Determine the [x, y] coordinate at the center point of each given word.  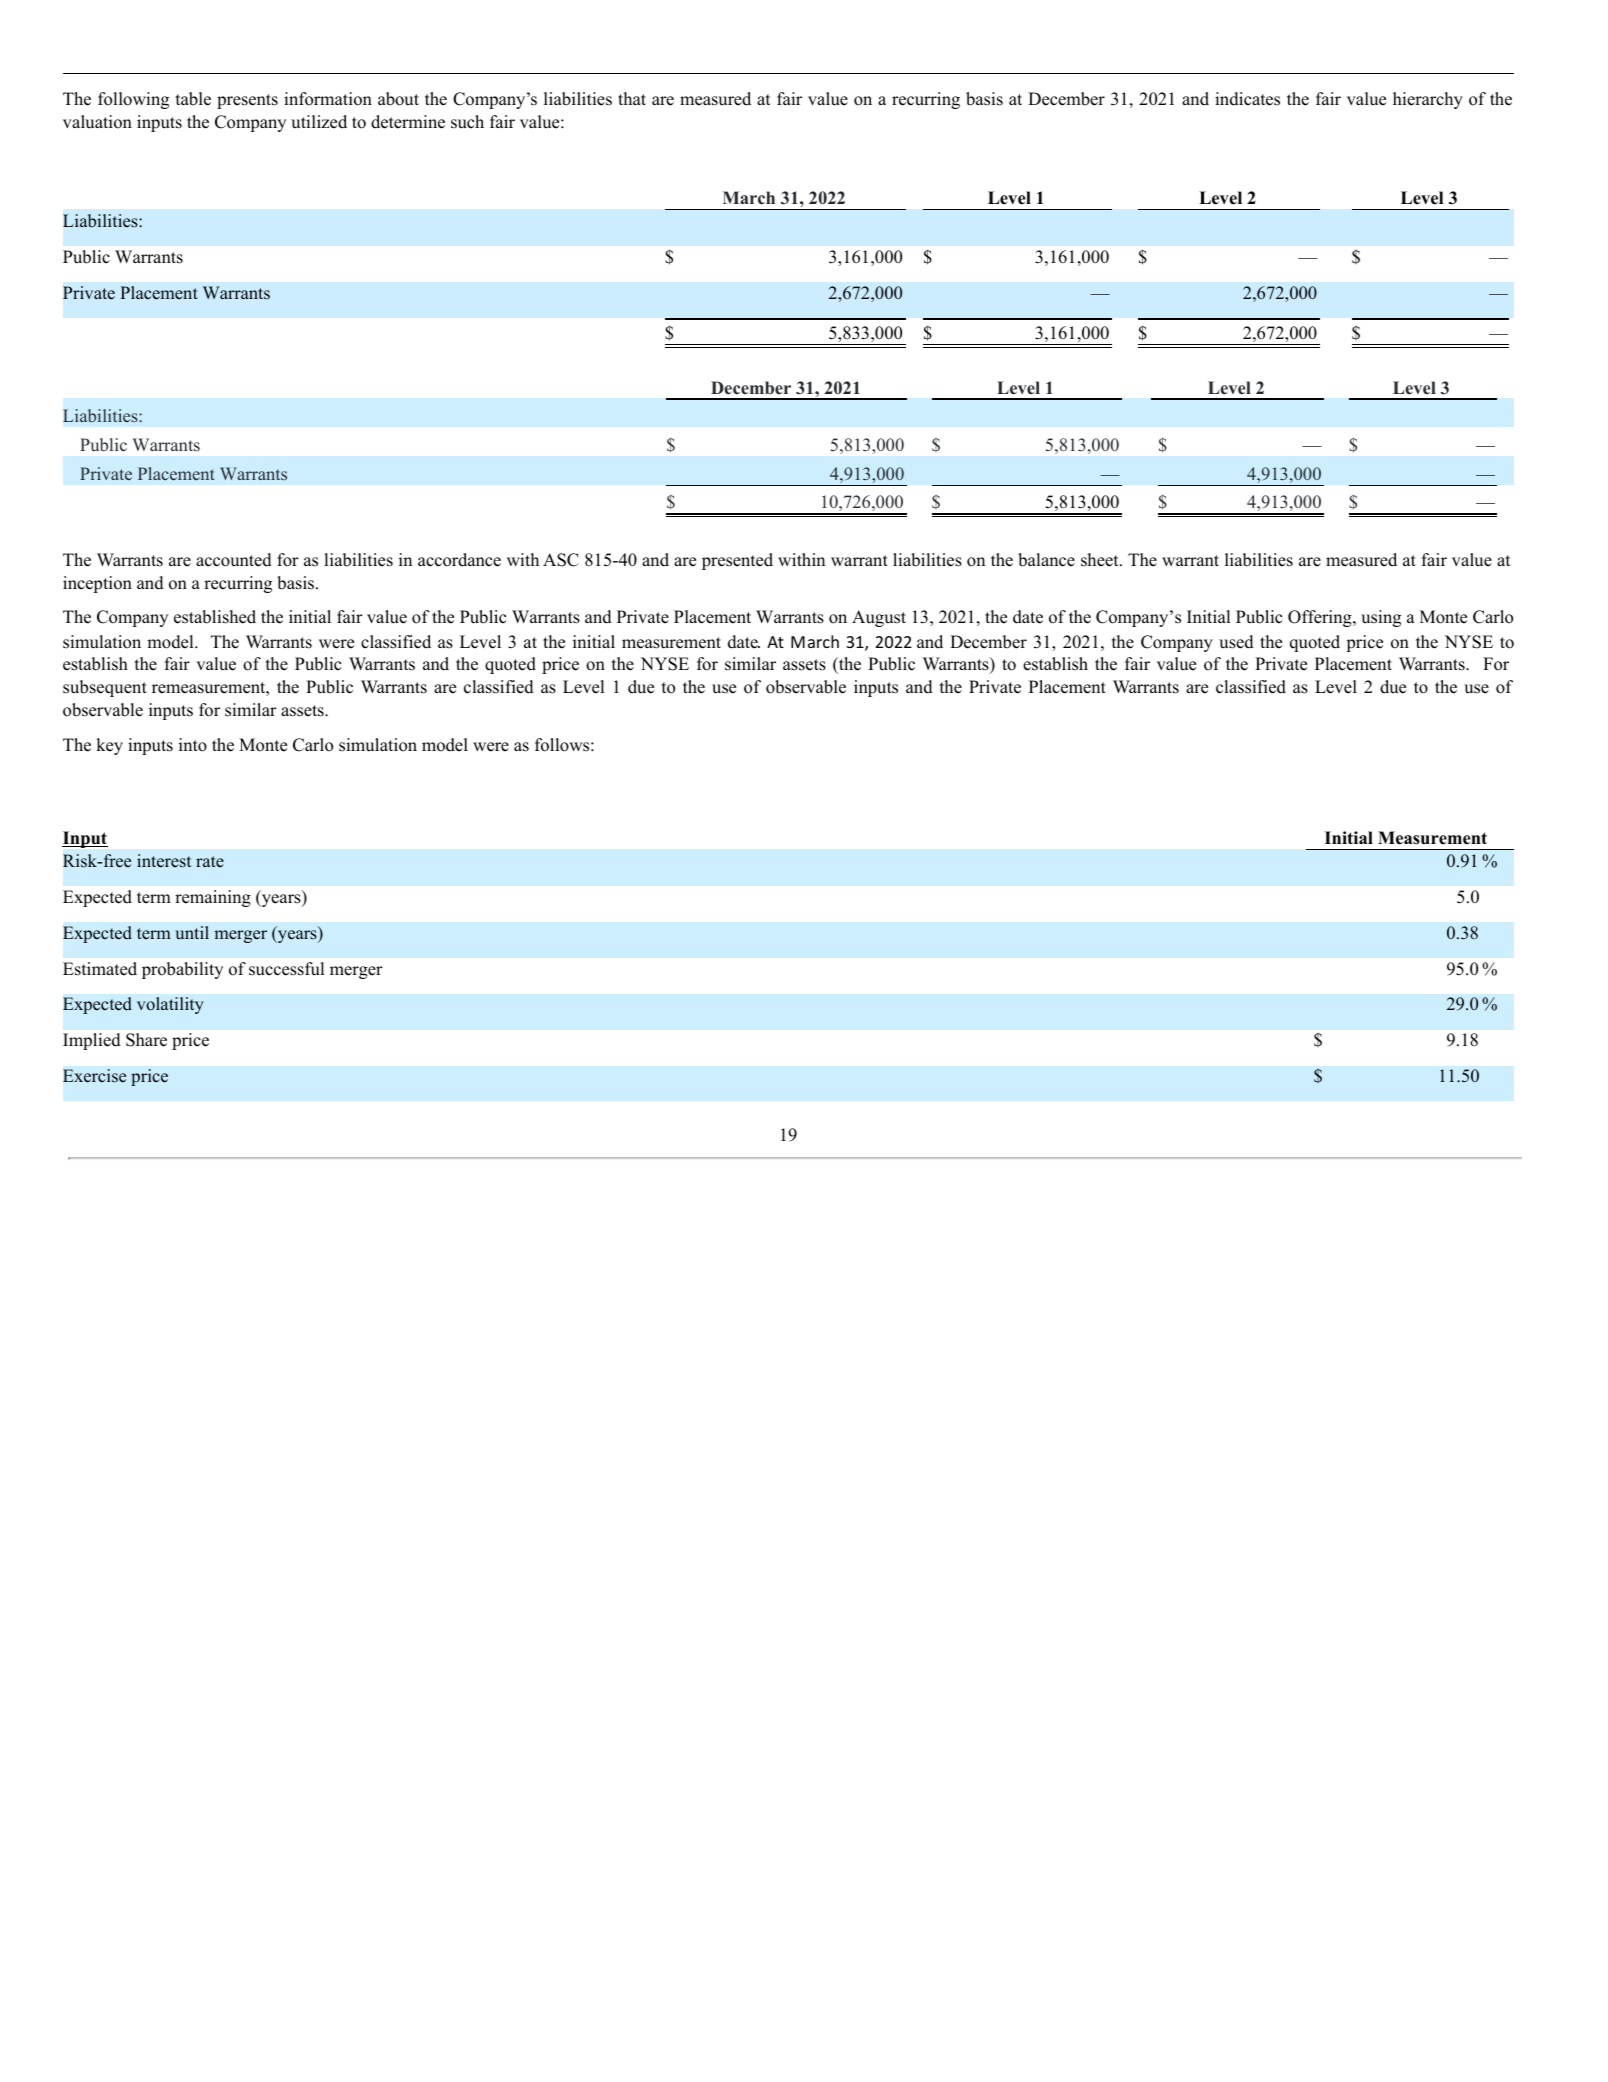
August [879, 618]
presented [737, 561]
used [1236, 642]
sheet [1101, 560]
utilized [319, 122]
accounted [234, 560]
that [632, 98]
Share [146, 1040]
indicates [1247, 99]
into [193, 745]
